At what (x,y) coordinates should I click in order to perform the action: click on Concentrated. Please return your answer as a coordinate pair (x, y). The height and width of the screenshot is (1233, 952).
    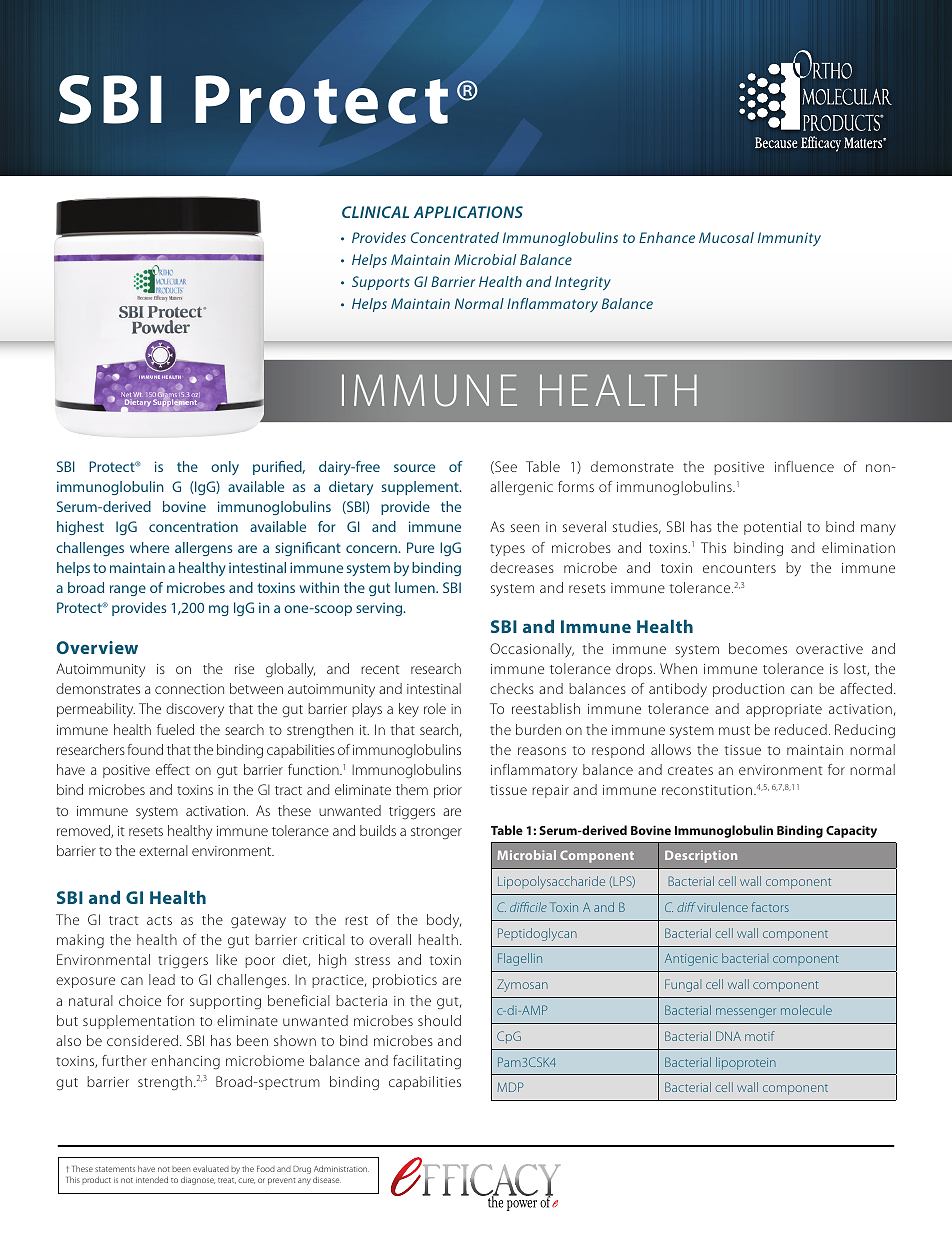
    Looking at the image, I should click on (455, 237).
